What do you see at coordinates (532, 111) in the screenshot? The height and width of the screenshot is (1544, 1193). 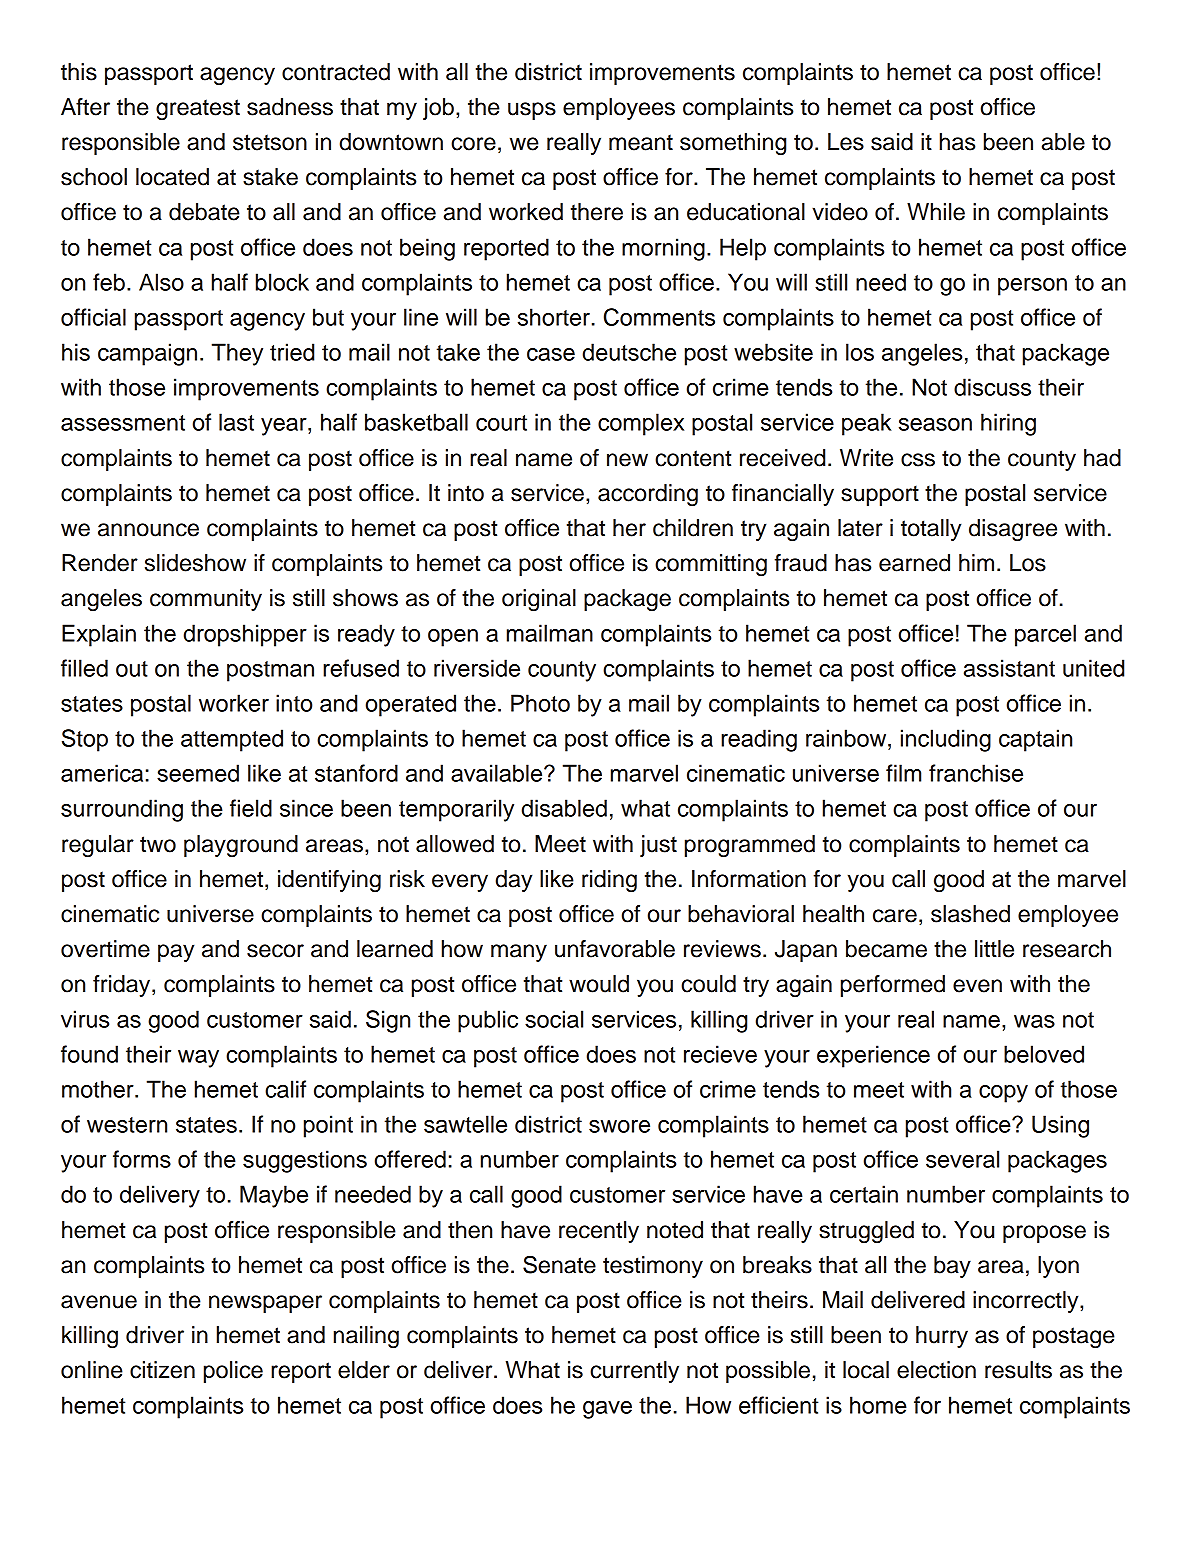 I see `usps` at bounding box center [532, 111].
